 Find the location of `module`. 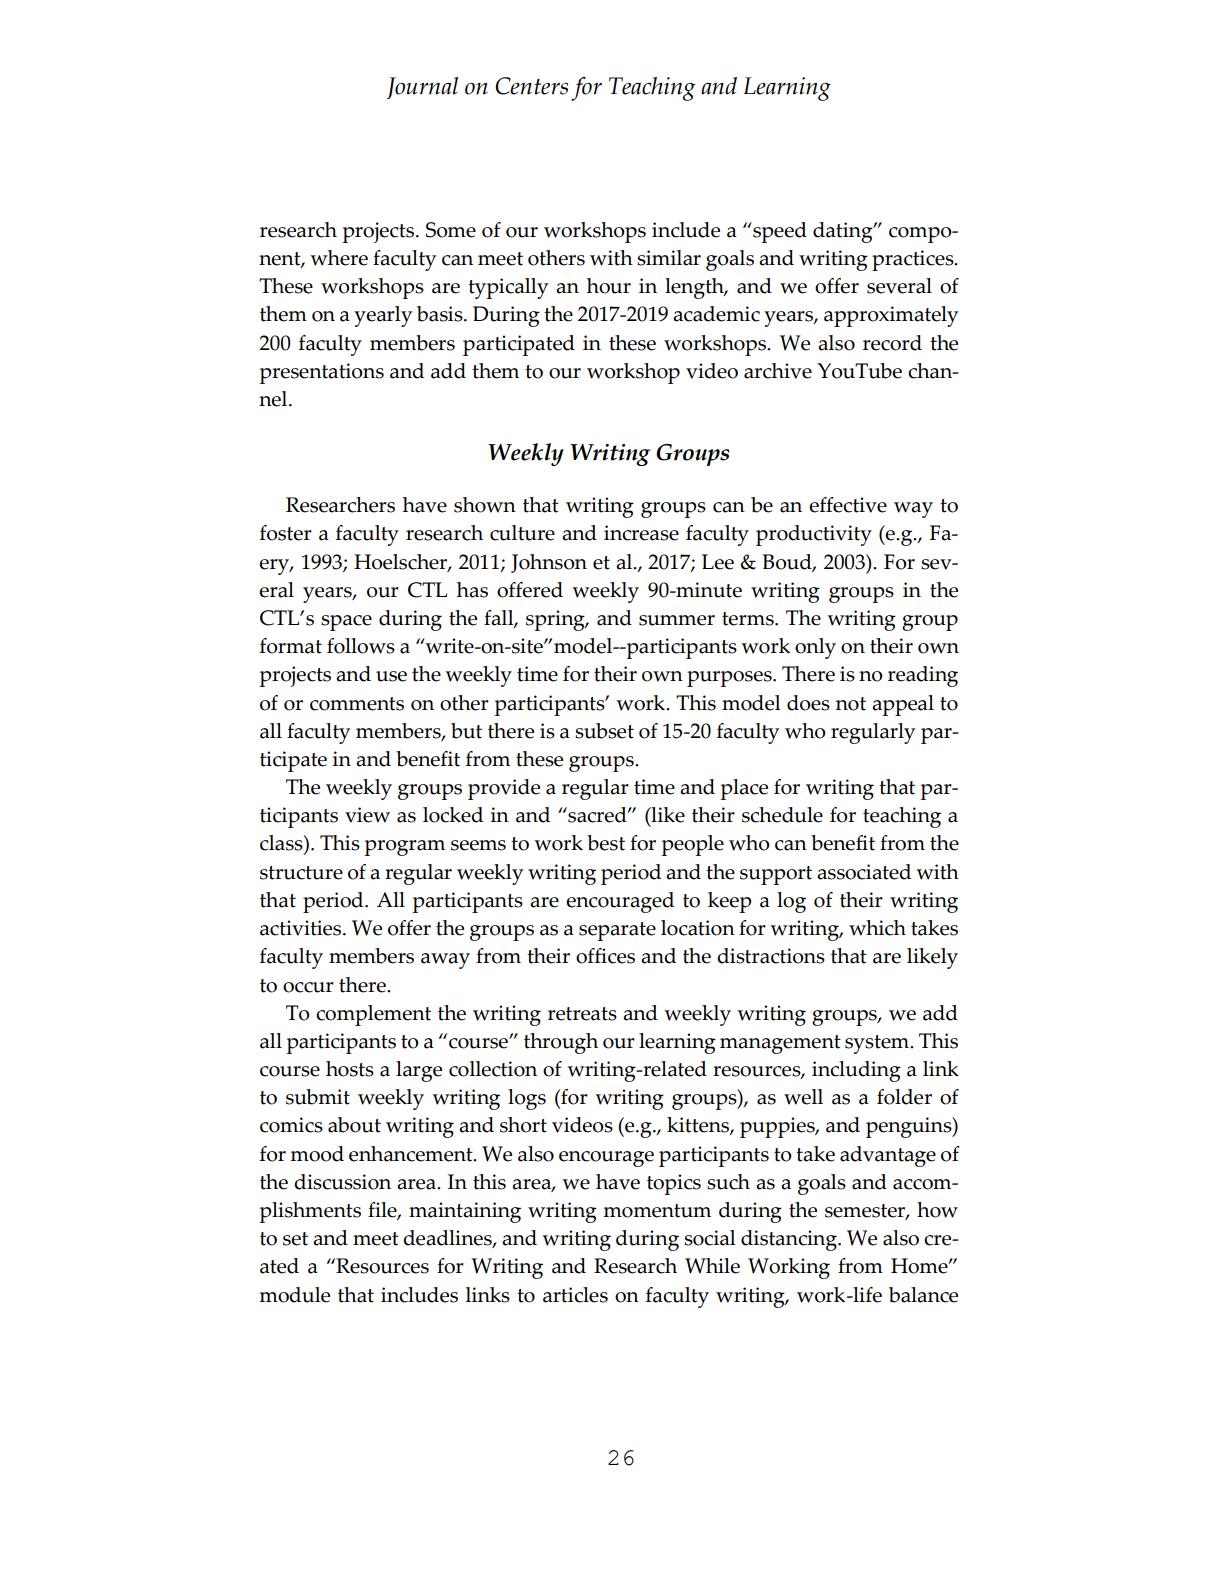

module is located at coordinates (294, 1295).
